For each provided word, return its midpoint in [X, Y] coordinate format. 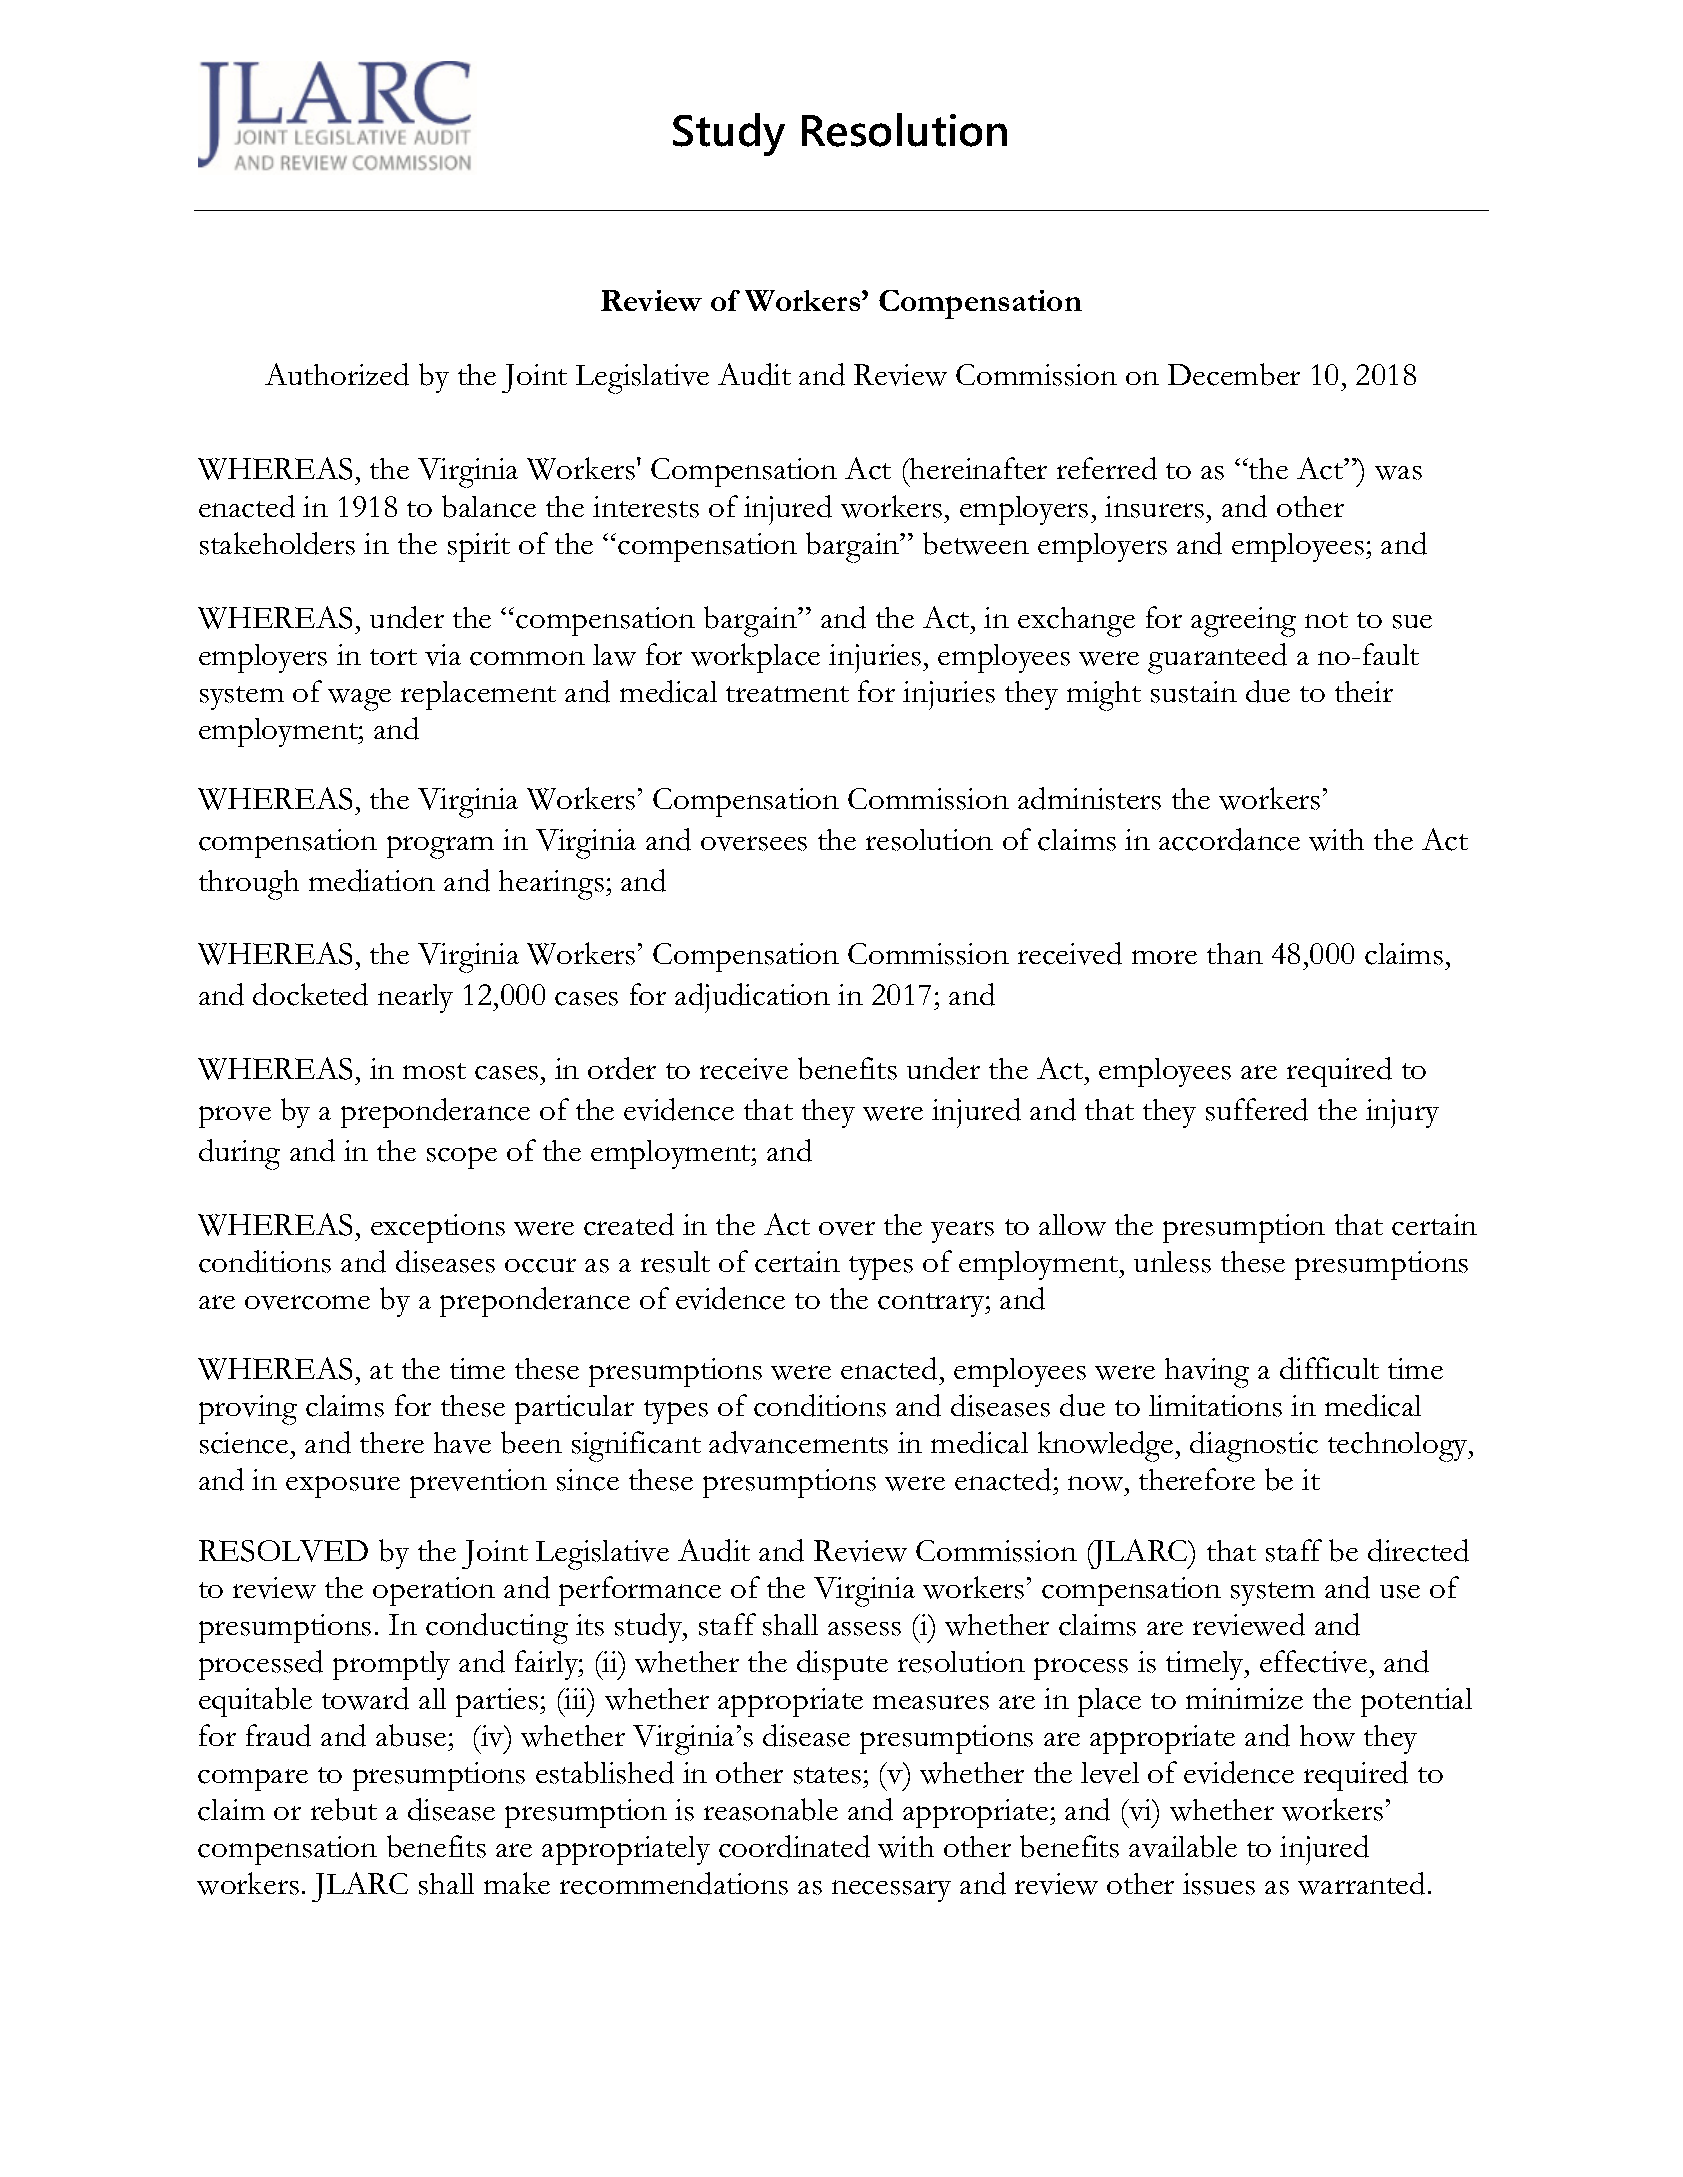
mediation [372, 880]
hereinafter [977, 468]
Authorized [337, 374]
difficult [1329, 1368]
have [462, 1443]
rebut [344, 1809]
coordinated [794, 1846]
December [1234, 374]
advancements [798, 1442]
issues [1219, 1884]
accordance [1229, 839]
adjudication [752, 998]
